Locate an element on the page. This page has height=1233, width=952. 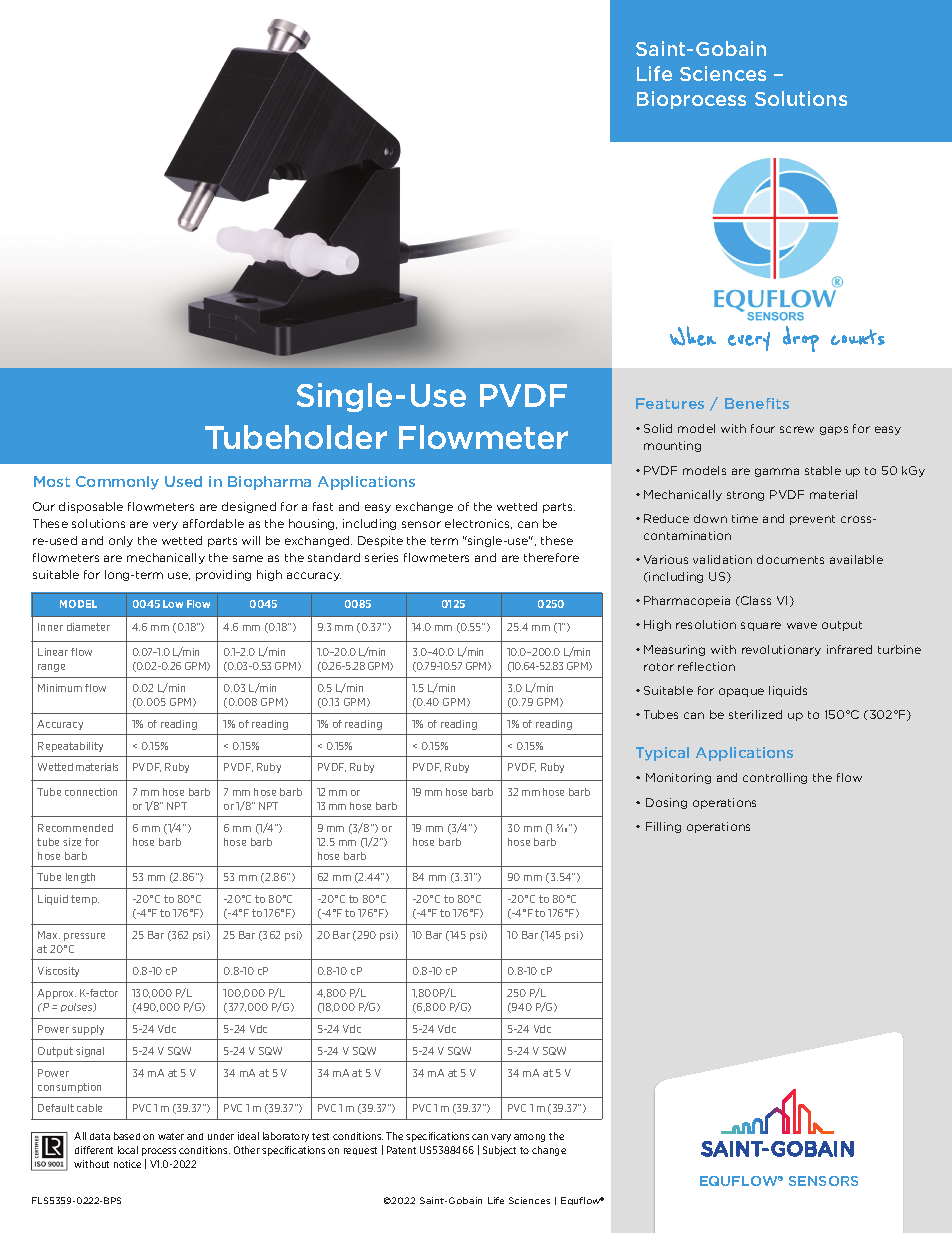
based is located at coordinates (127, 1136).
